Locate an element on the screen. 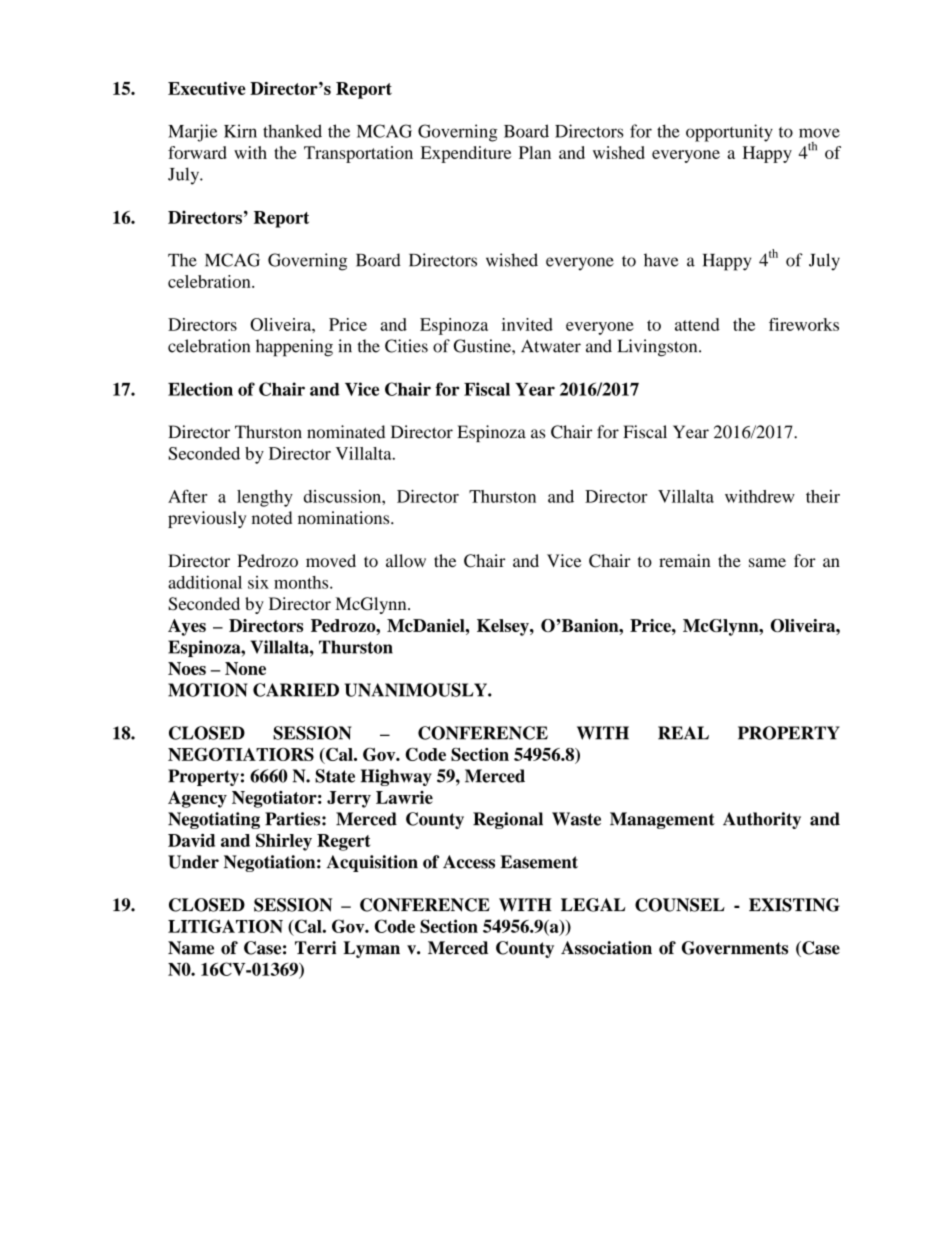 This screenshot has width=952, height=1233. thanked is located at coordinates (292, 131).
